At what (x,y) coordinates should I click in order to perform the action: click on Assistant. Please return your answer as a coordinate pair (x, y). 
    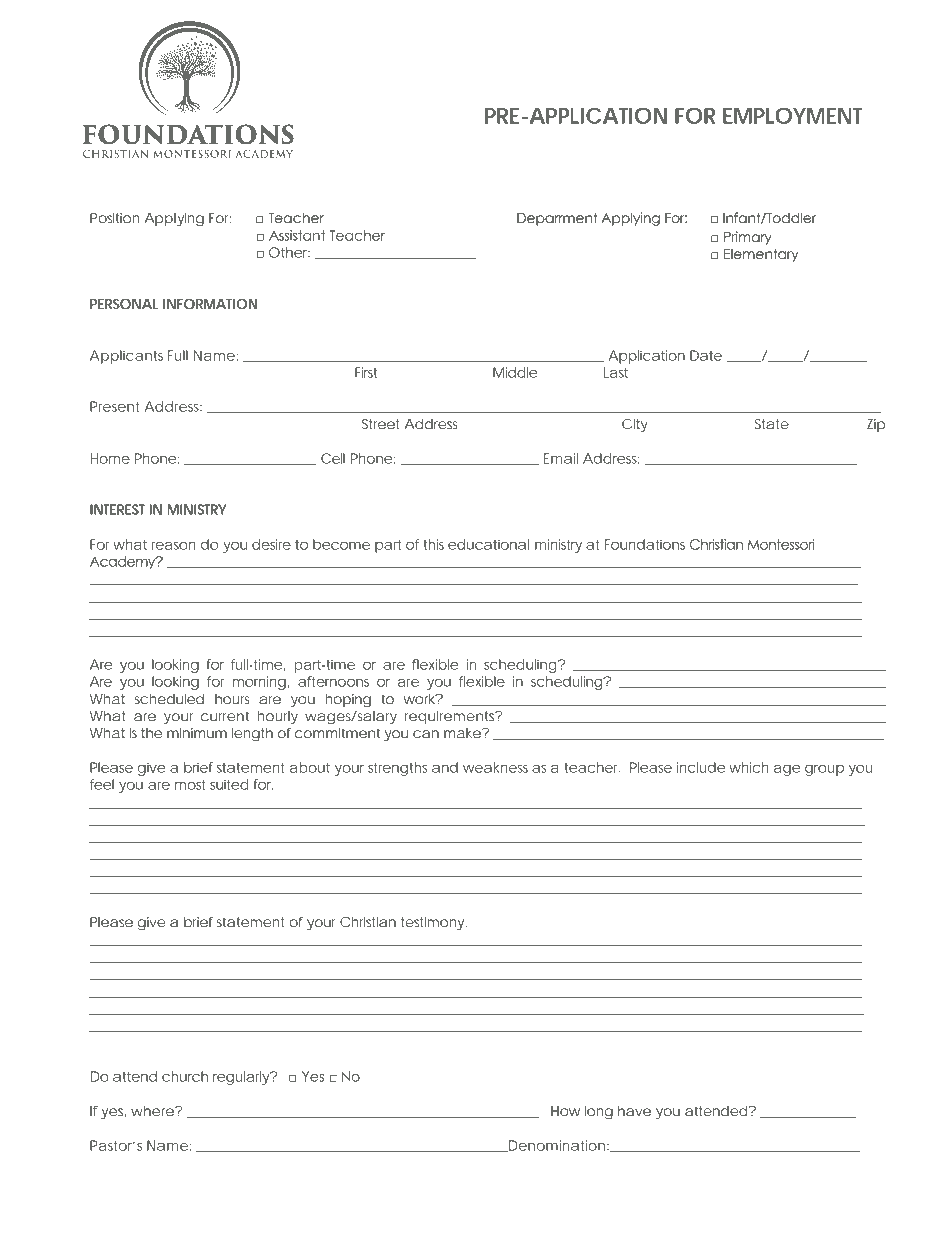
    Looking at the image, I should click on (297, 235).
